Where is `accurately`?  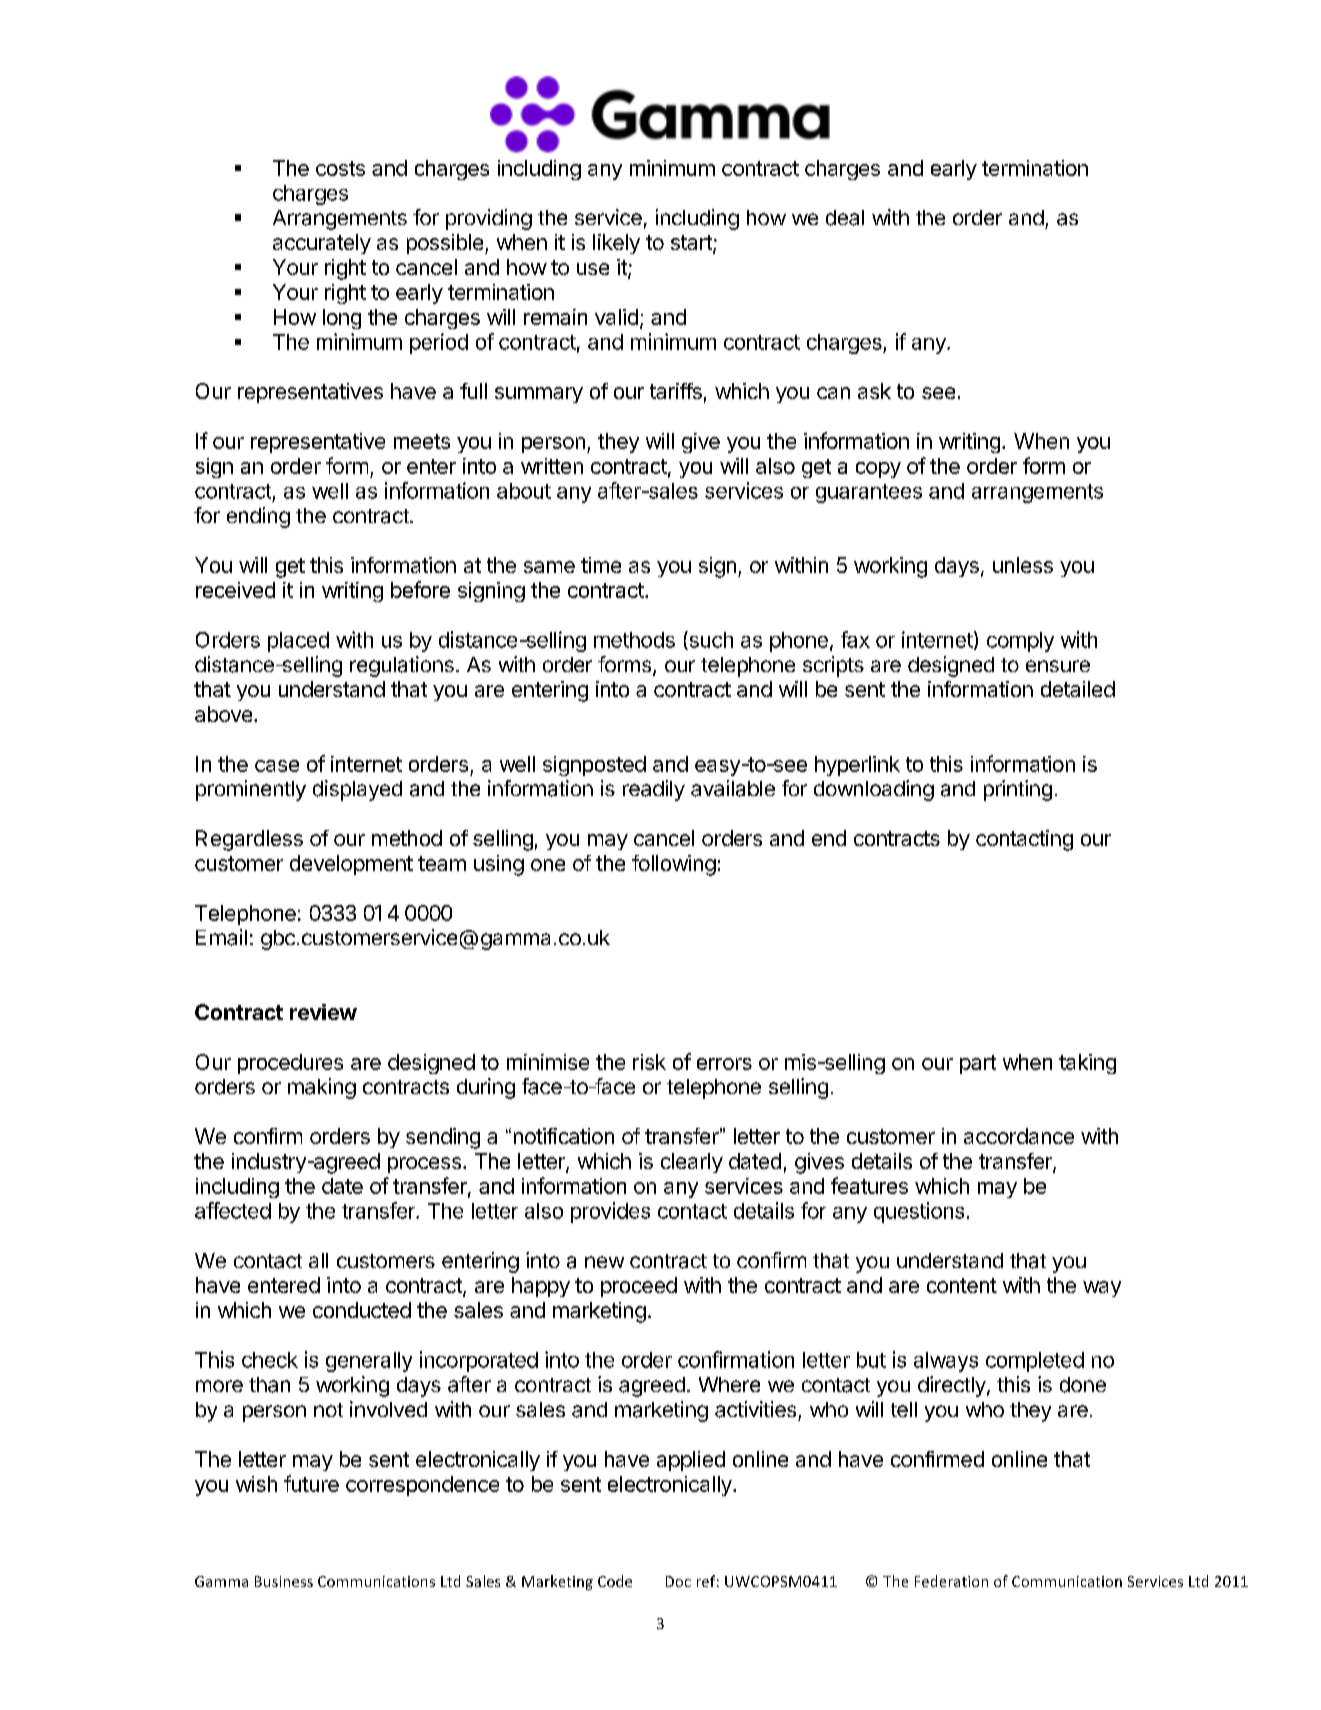 accurately is located at coordinates (322, 244).
